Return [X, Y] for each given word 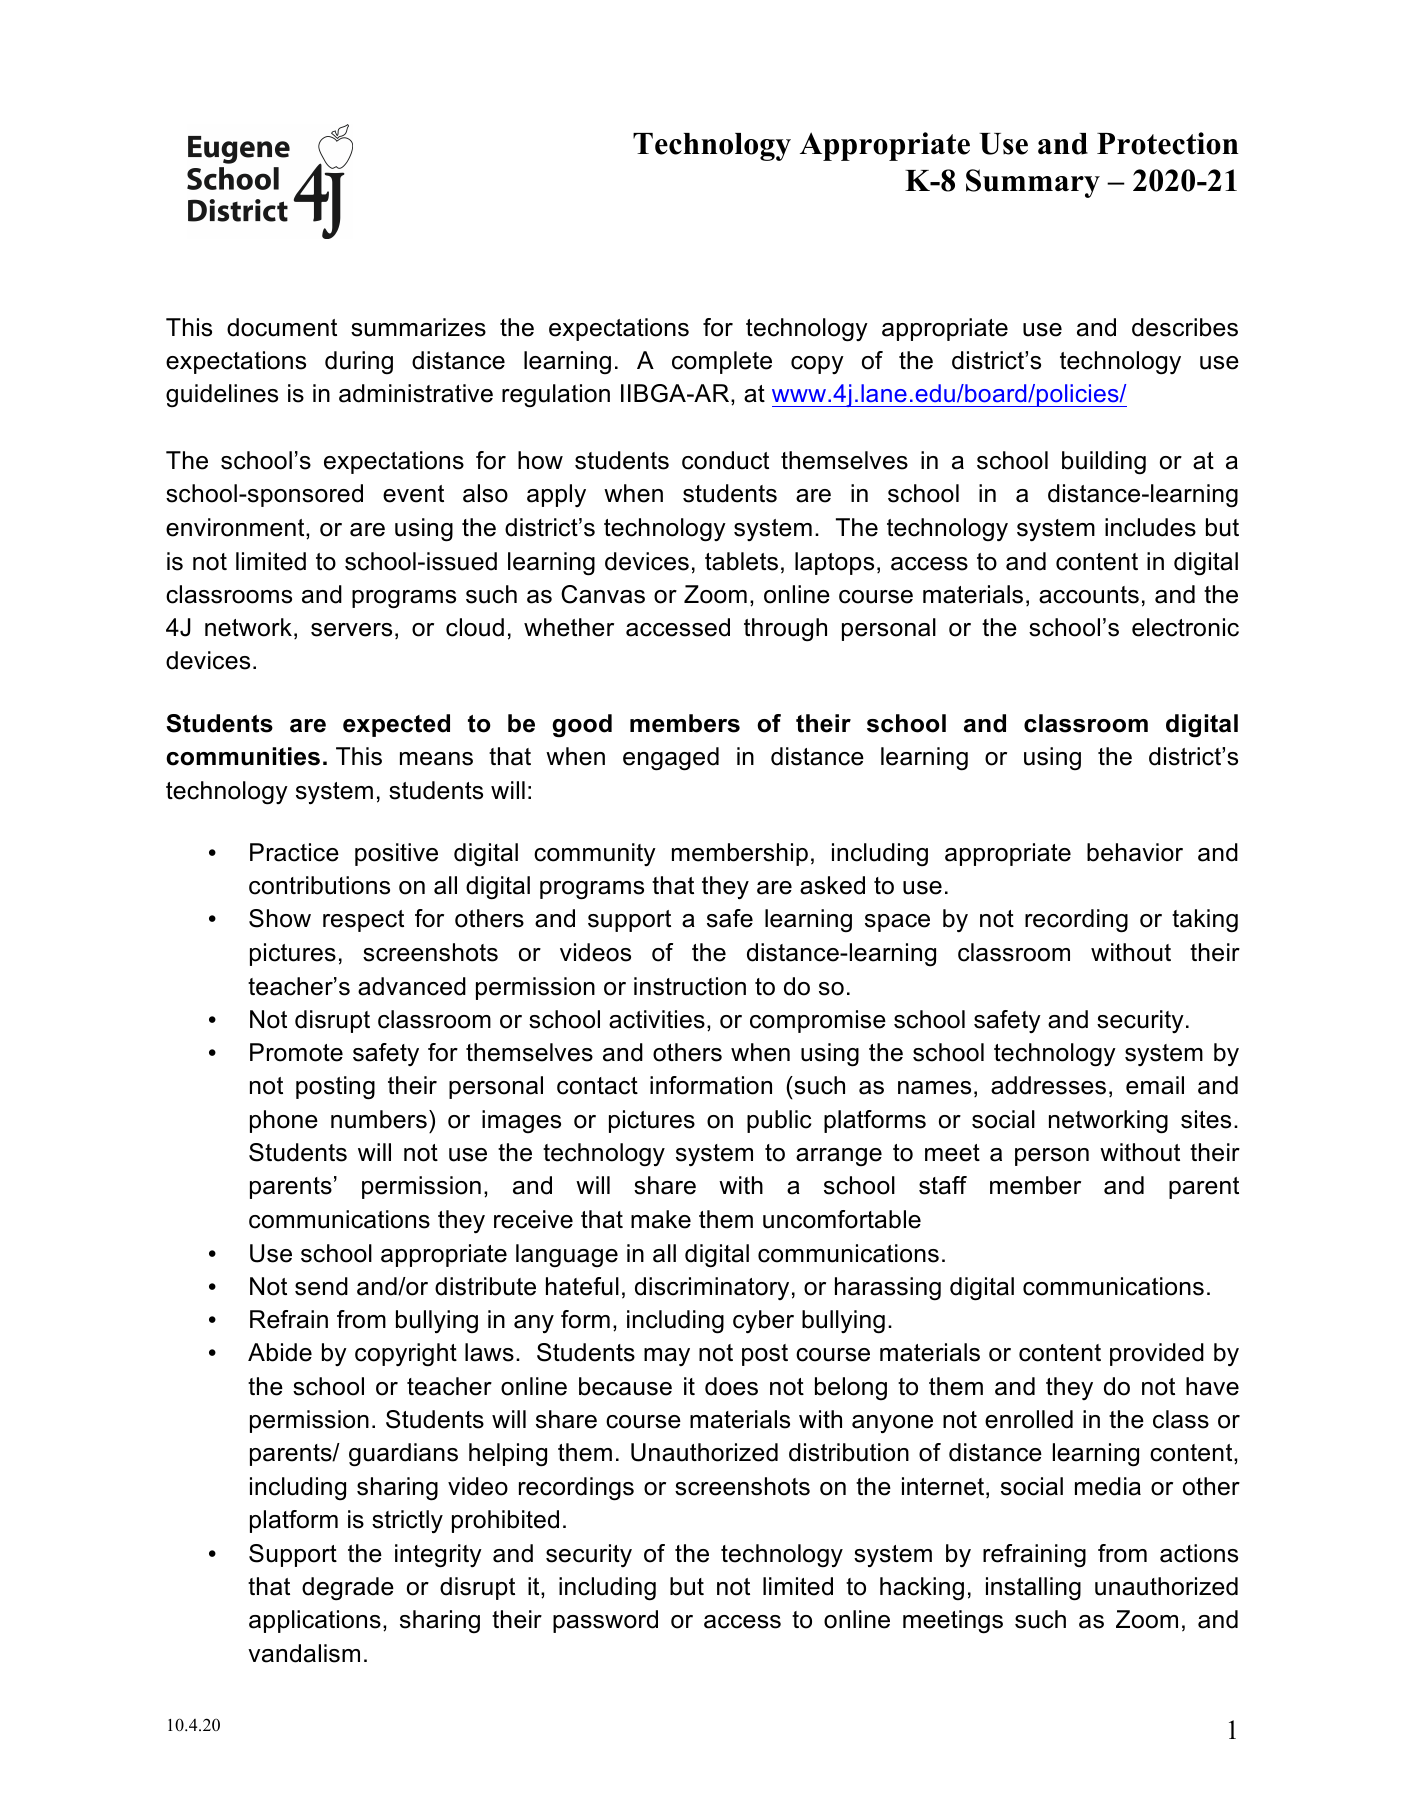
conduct [725, 460]
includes [1150, 527]
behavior [1135, 852]
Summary [1033, 183]
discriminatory [712, 1288]
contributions [319, 885]
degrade [348, 1589]
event [413, 494]
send [321, 1286]
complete [722, 362]
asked [832, 885]
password [605, 1621]
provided [1157, 1354]
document [282, 327]
